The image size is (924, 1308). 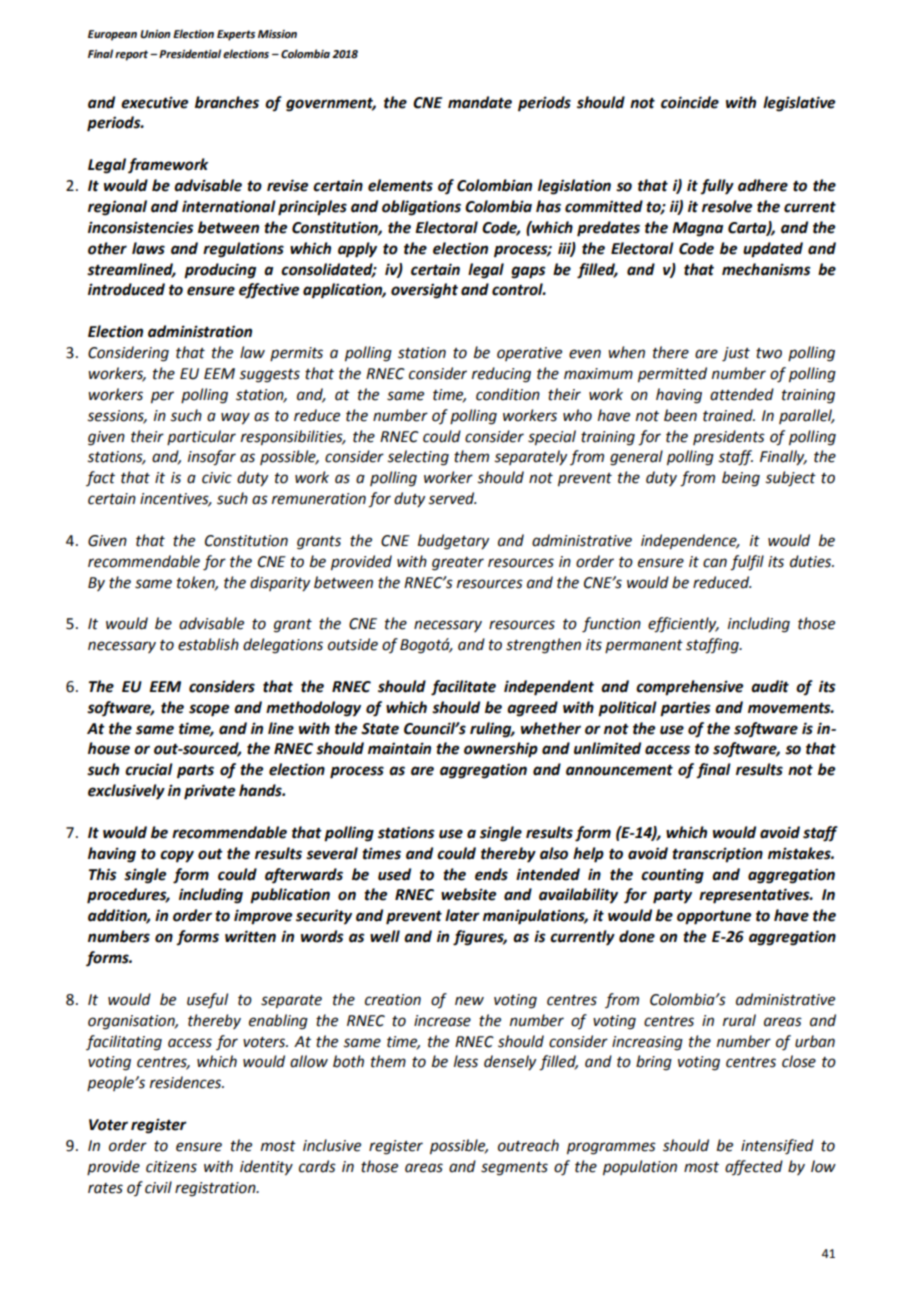 I want to click on Presidential, so click(x=190, y=54).
